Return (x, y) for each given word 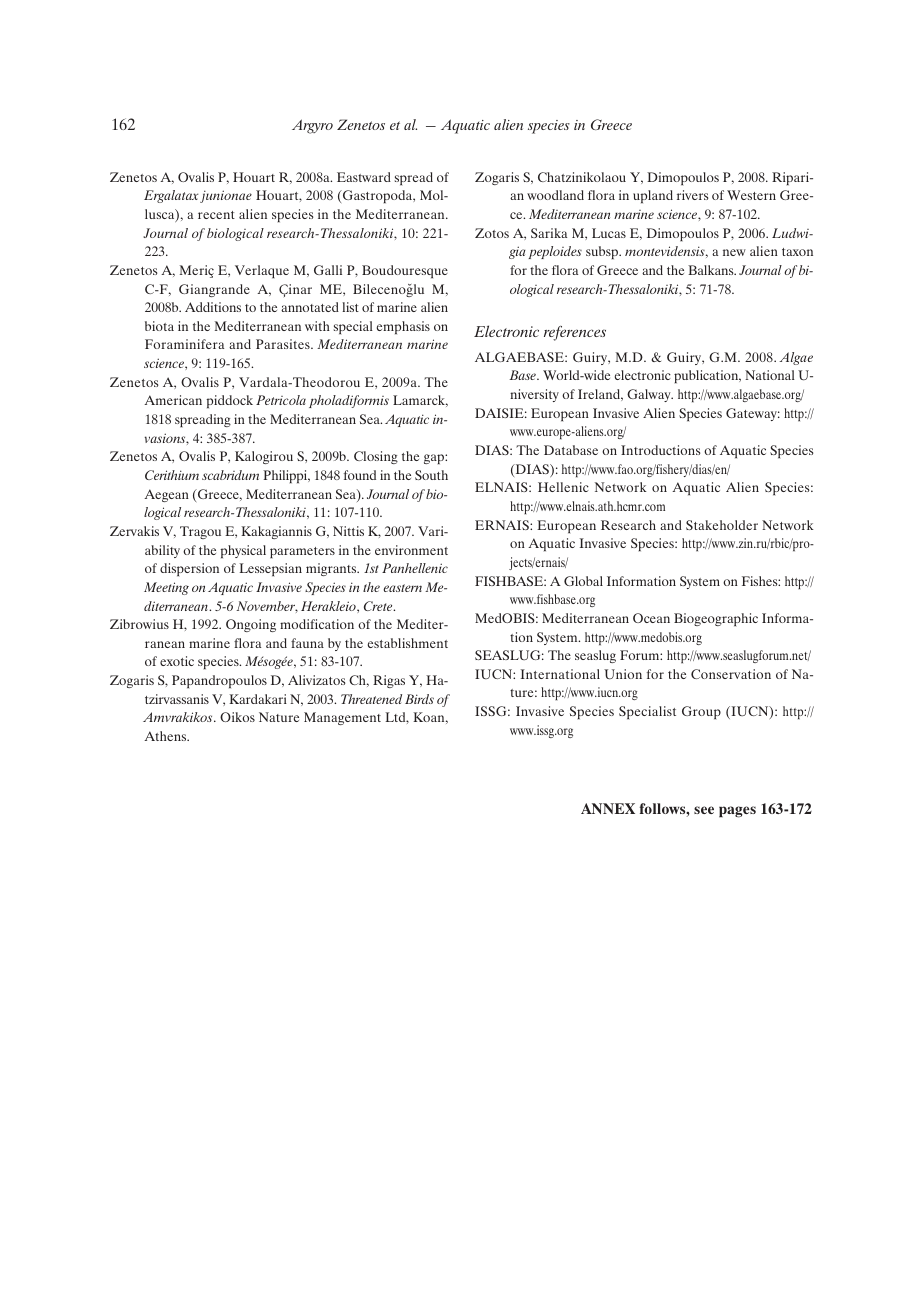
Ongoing (251, 625)
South (431, 475)
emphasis (403, 328)
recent (216, 215)
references (575, 333)
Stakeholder (722, 525)
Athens (166, 736)
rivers (693, 195)
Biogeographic (716, 620)
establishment (408, 643)
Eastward (364, 177)
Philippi (286, 477)
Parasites (284, 344)
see (704, 810)
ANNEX (608, 808)
